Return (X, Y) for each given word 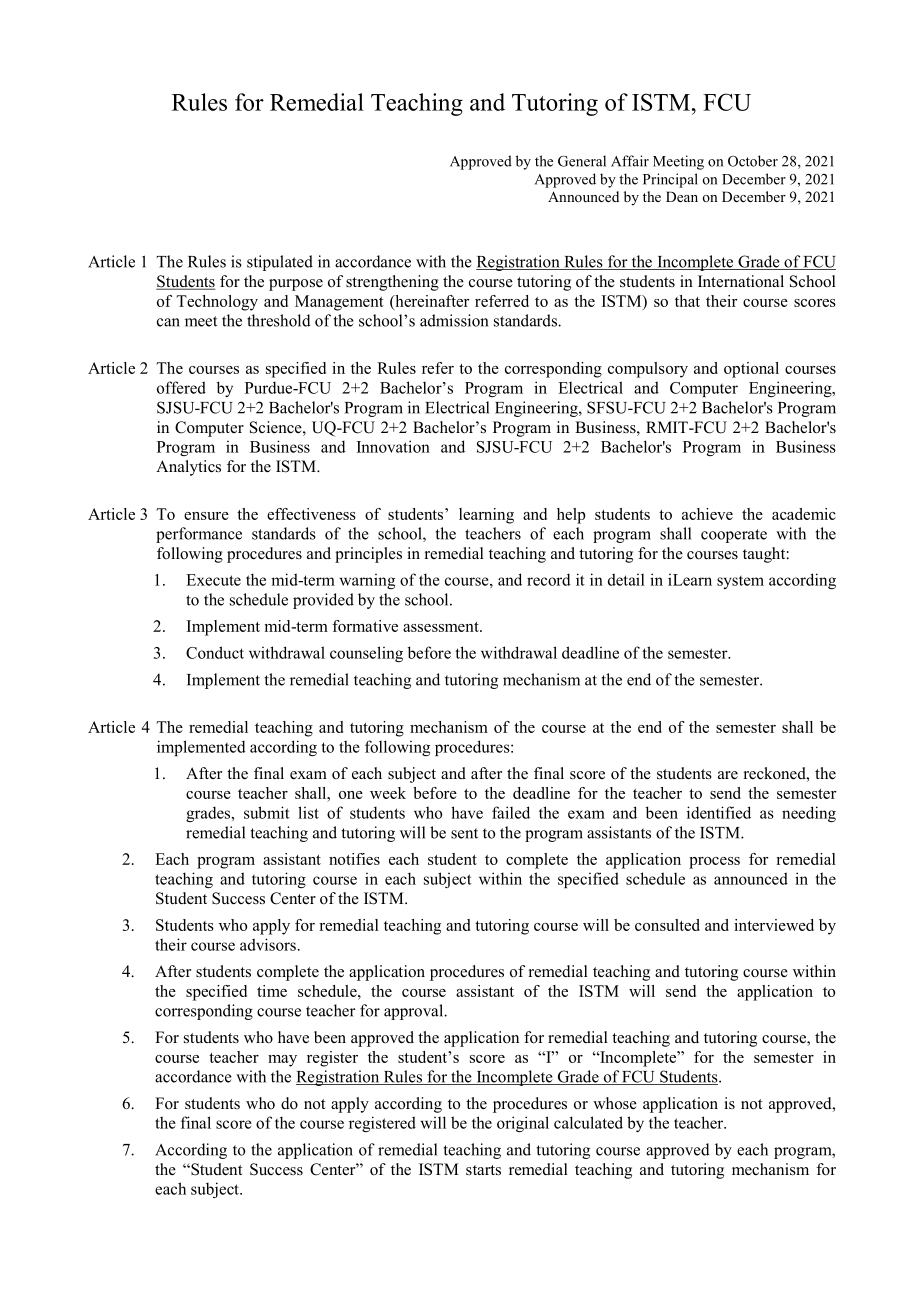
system (740, 582)
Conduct (215, 652)
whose (615, 1103)
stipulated (280, 263)
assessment (442, 627)
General (582, 161)
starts (483, 1170)
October (753, 161)
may (282, 1061)
